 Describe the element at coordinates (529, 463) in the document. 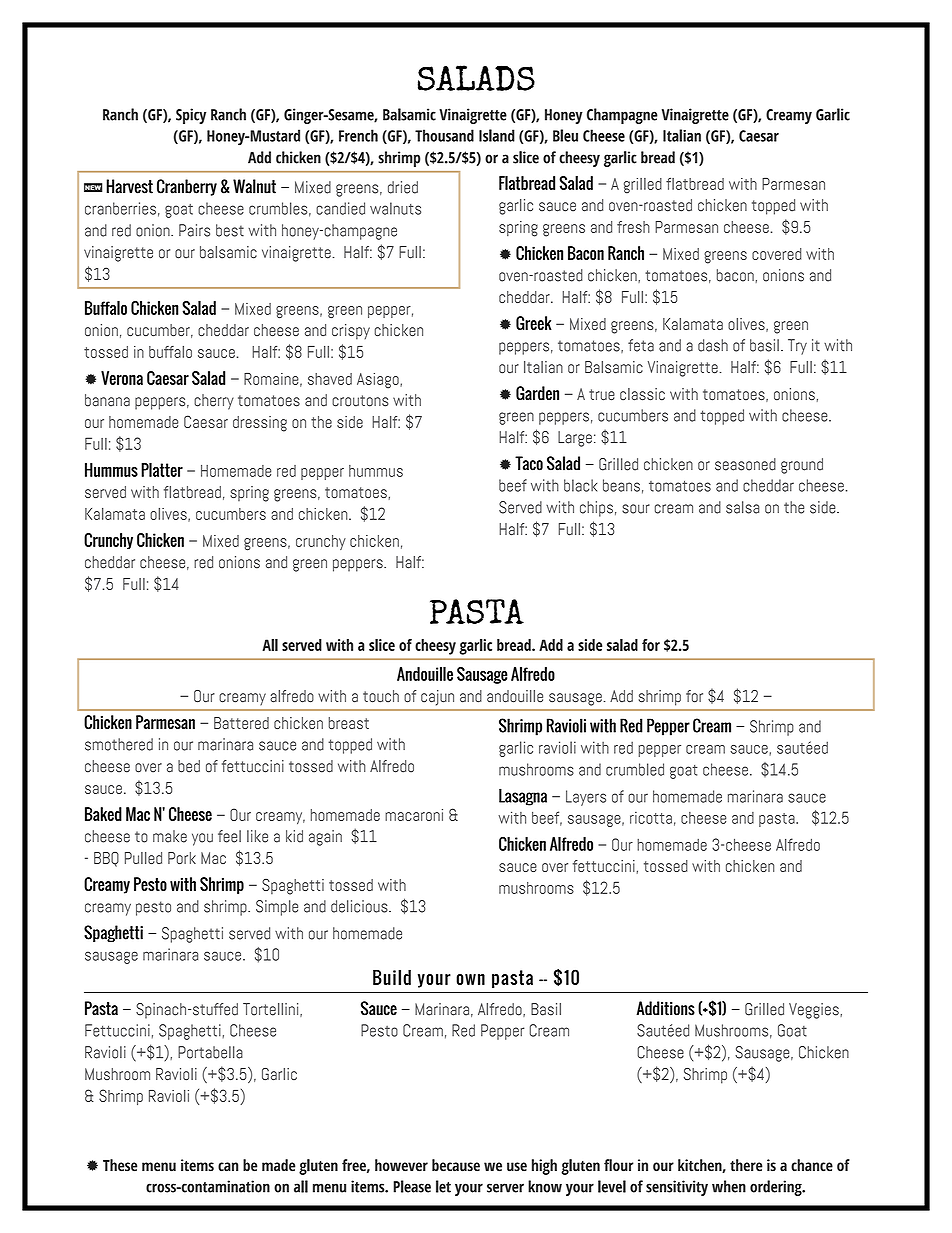

I see `Taco` at that location.
